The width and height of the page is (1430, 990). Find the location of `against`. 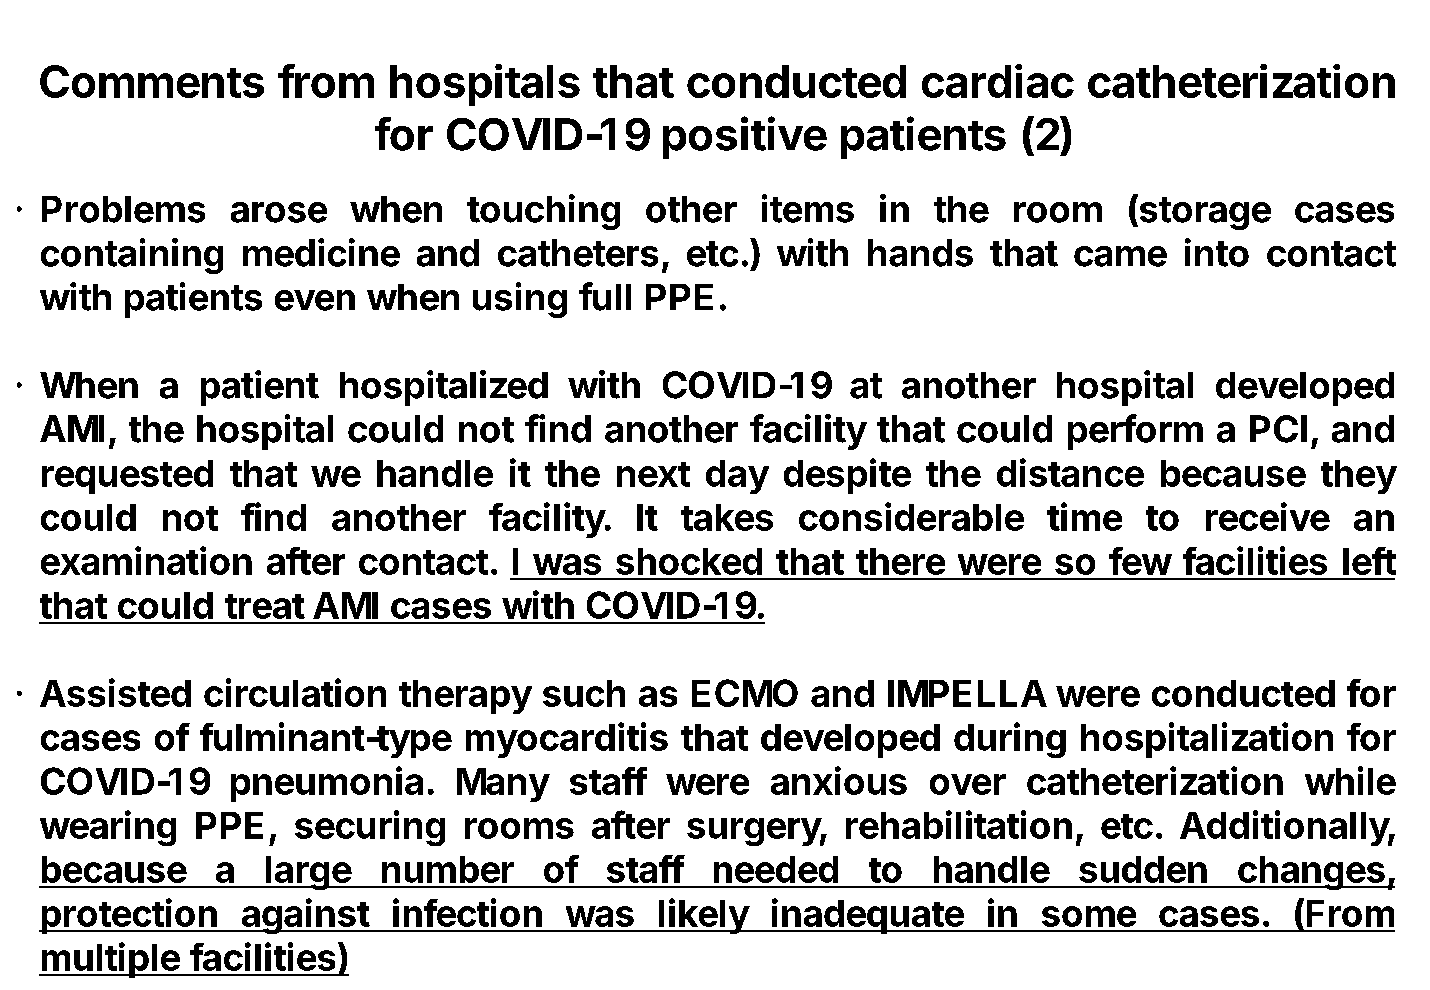

against is located at coordinates (305, 916).
